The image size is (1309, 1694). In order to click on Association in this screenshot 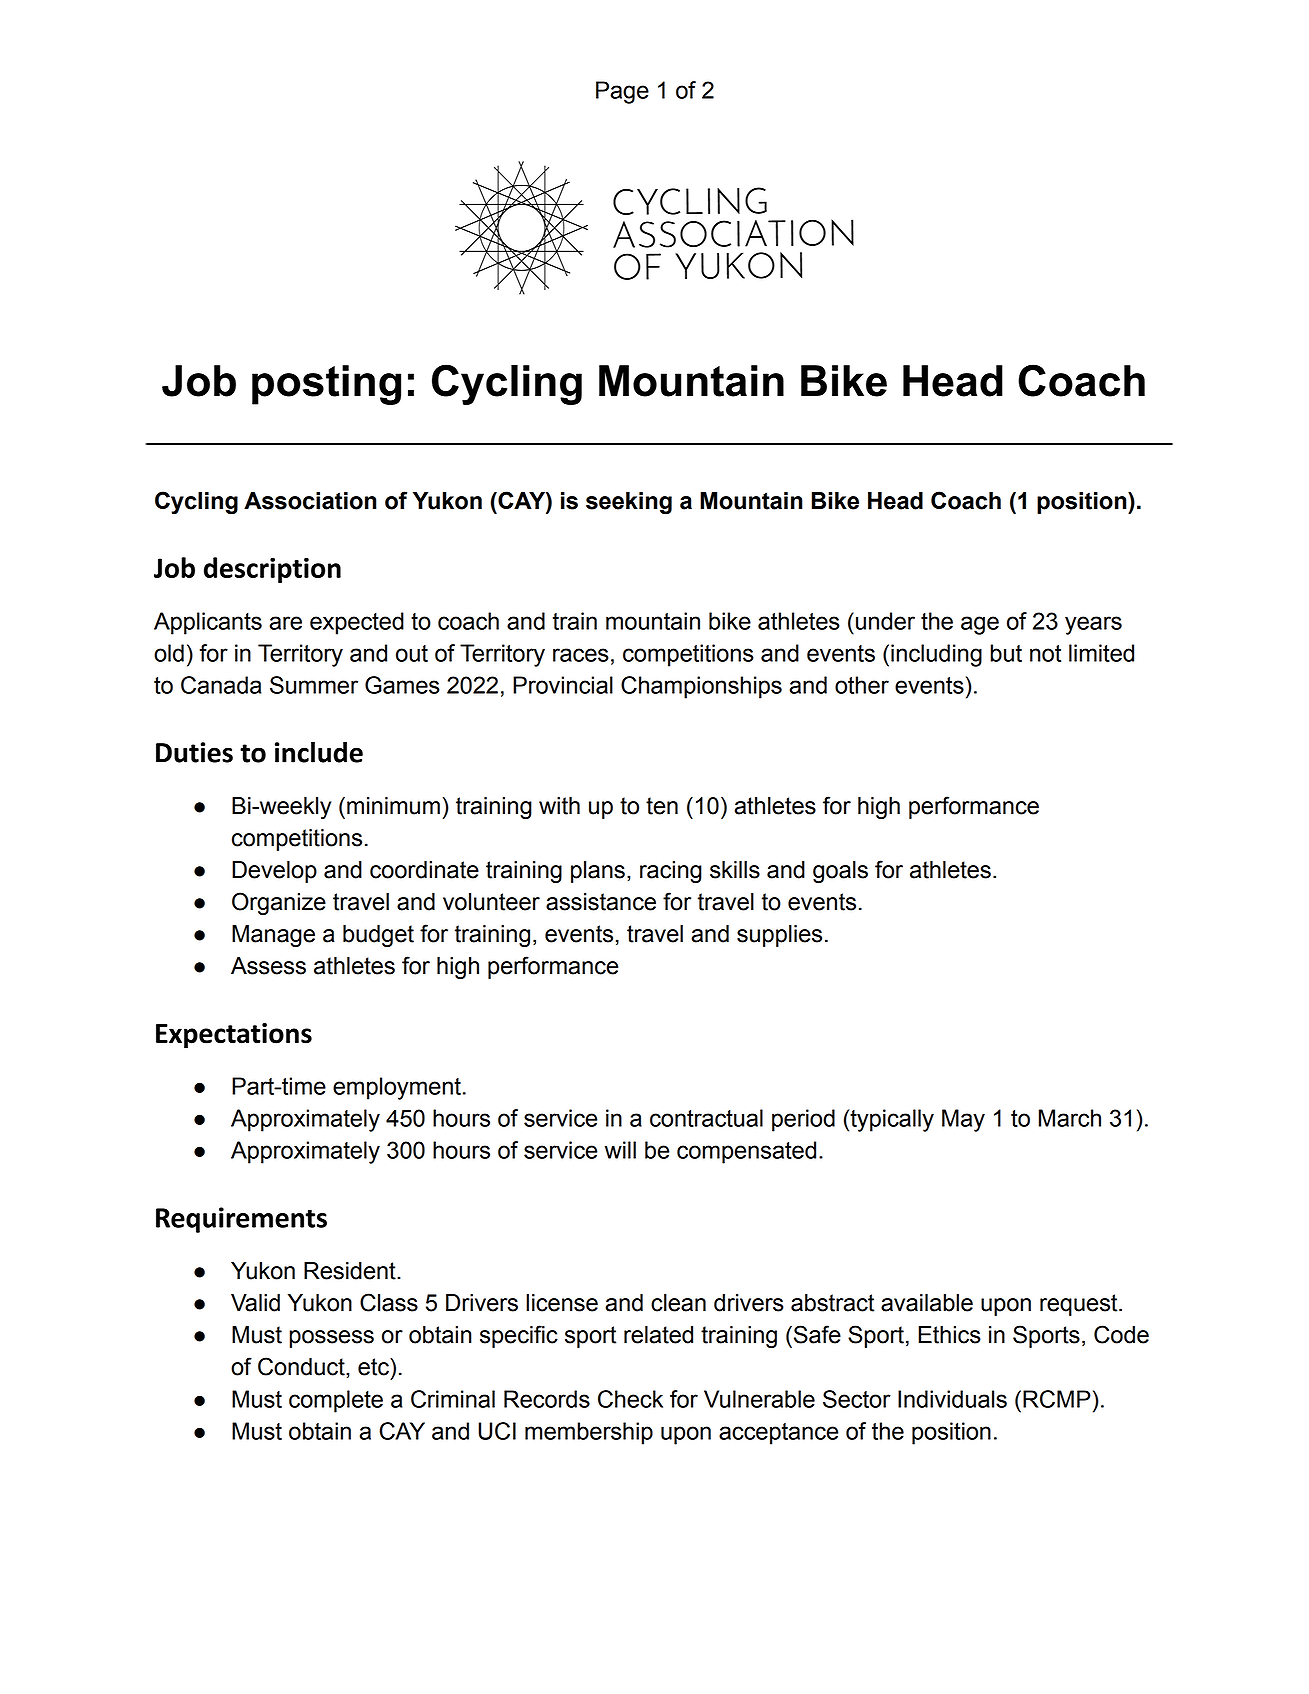, I will do `click(310, 501)`.
